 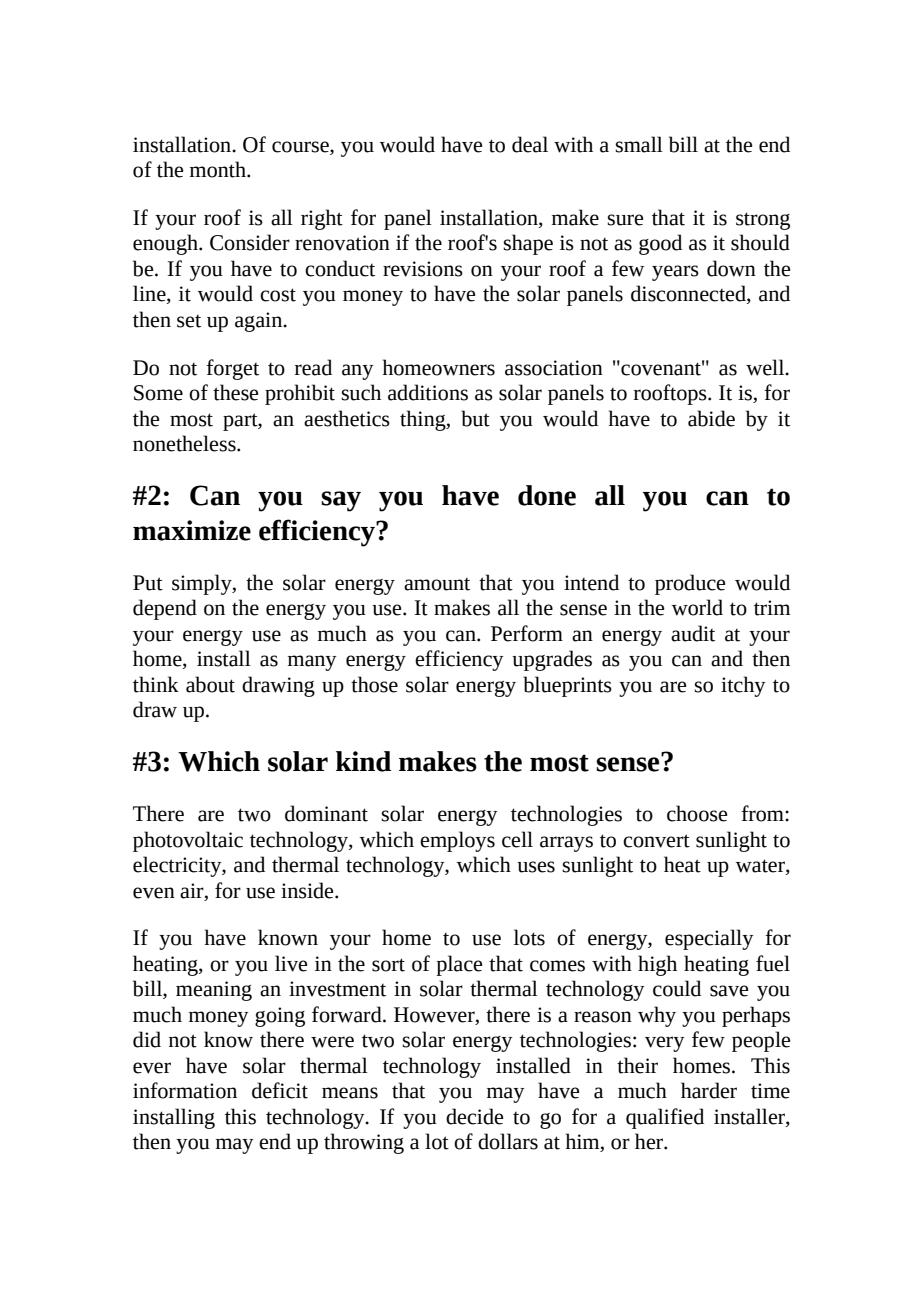 What do you see at coordinates (188, 841) in the image?
I see `photovoltaic` at bounding box center [188, 841].
